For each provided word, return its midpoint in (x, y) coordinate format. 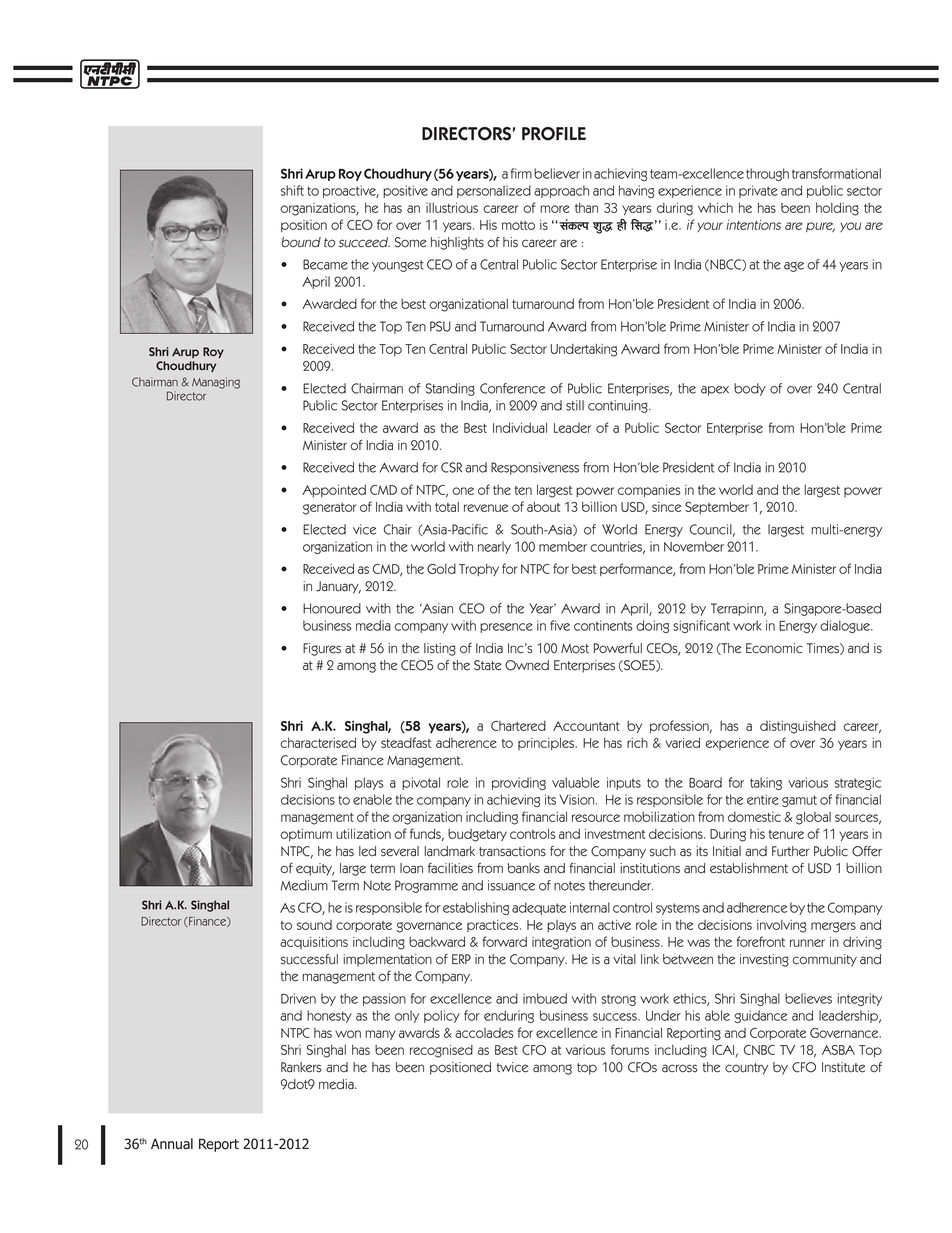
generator (330, 509)
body (750, 389)
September (717, 507)
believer (557, 173)
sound (314, 925)
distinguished (798, 727)
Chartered (518, 726)
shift (292, 190)
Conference (512, 388)
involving (781, 926)
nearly (494, 547)
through (767, 174)
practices (494, 926)
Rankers (301, 1067)
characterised (318, 742)
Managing (216, 383)
